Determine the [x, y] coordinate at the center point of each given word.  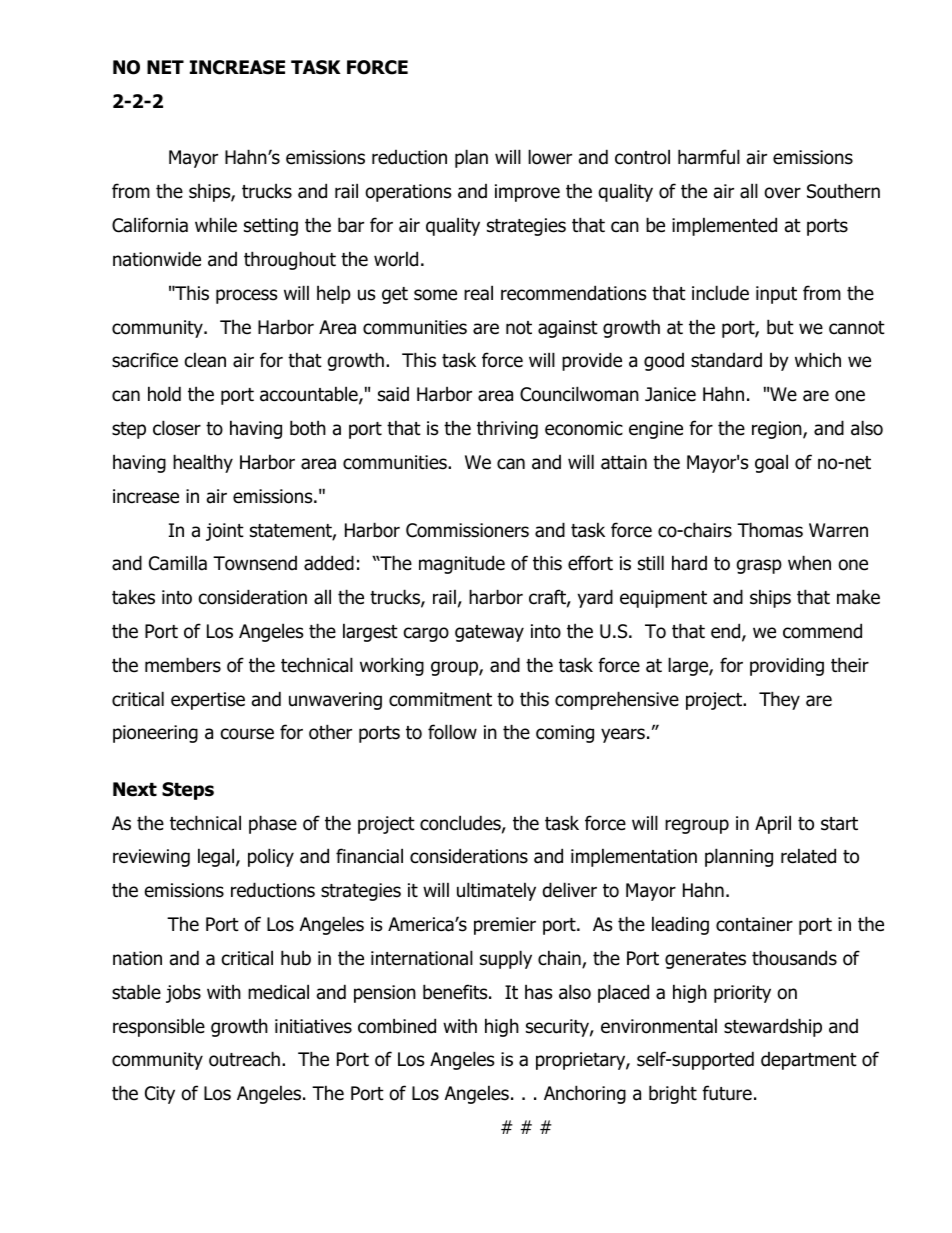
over [782, 193]
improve [527, 193]
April [773, 824]
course [247, 734]
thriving [507, 429]
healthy [203, 463]
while [216, 225]
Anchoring [585, 1094]
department [809, 1061]
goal [771, 463]
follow [452, 732]
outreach [244, 1059]
